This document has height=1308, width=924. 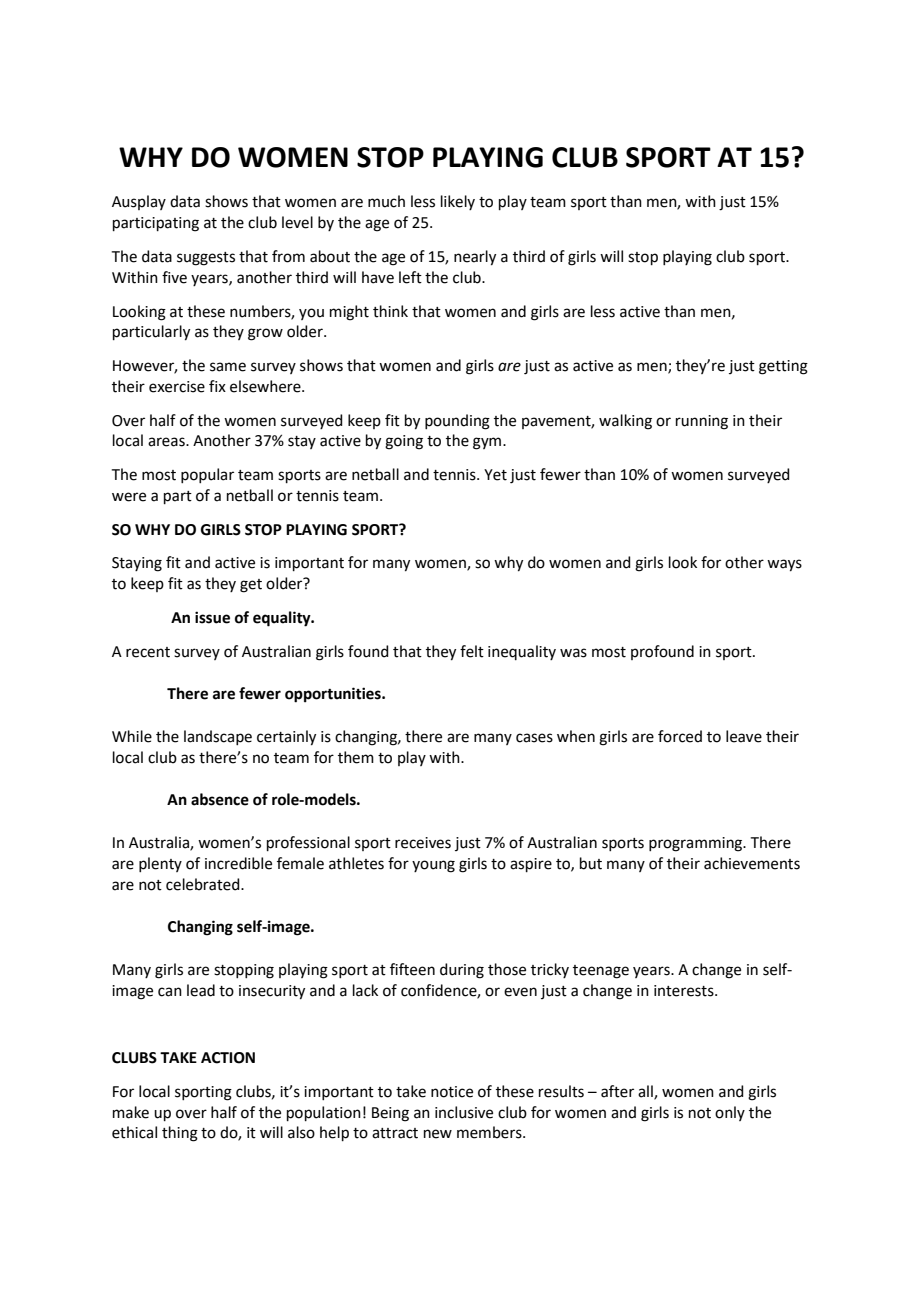 What do you see at coordinates (458, 202) in the document?
I see `likely` at bounding box center [458, 202].
